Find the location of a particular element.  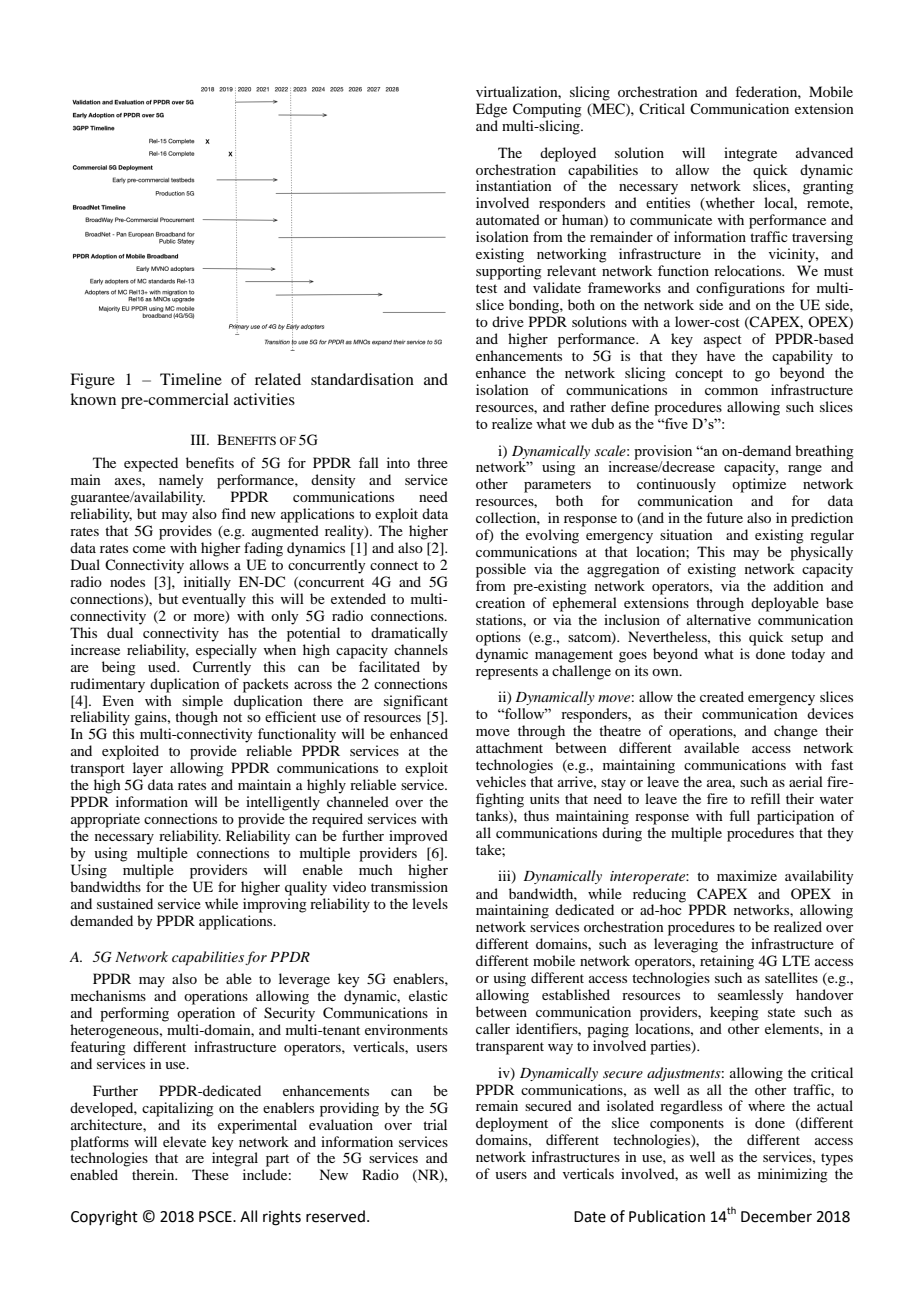

improved is located at coordinates (418, 837).
